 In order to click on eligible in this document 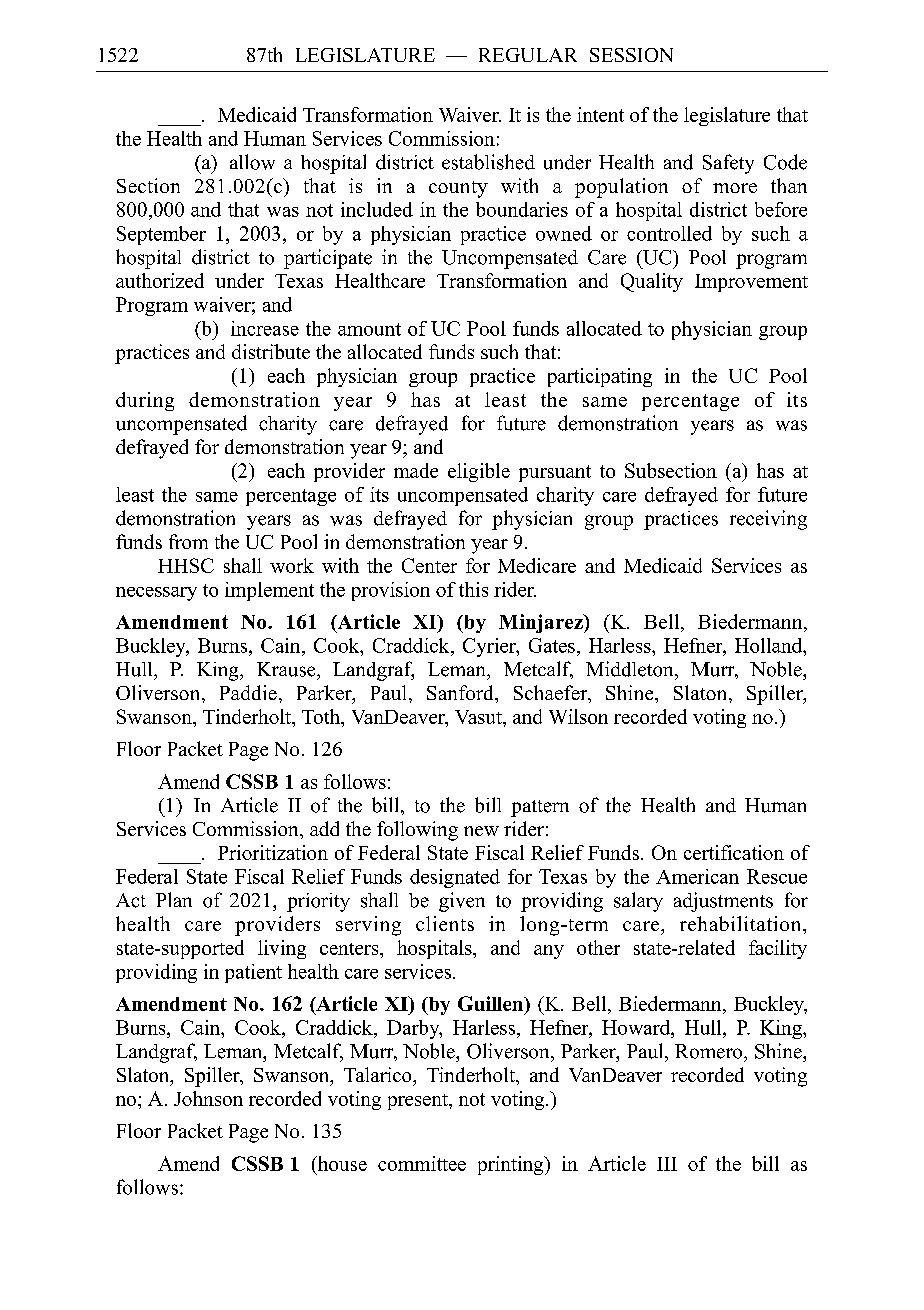, I will do `click(479, 472)`.
